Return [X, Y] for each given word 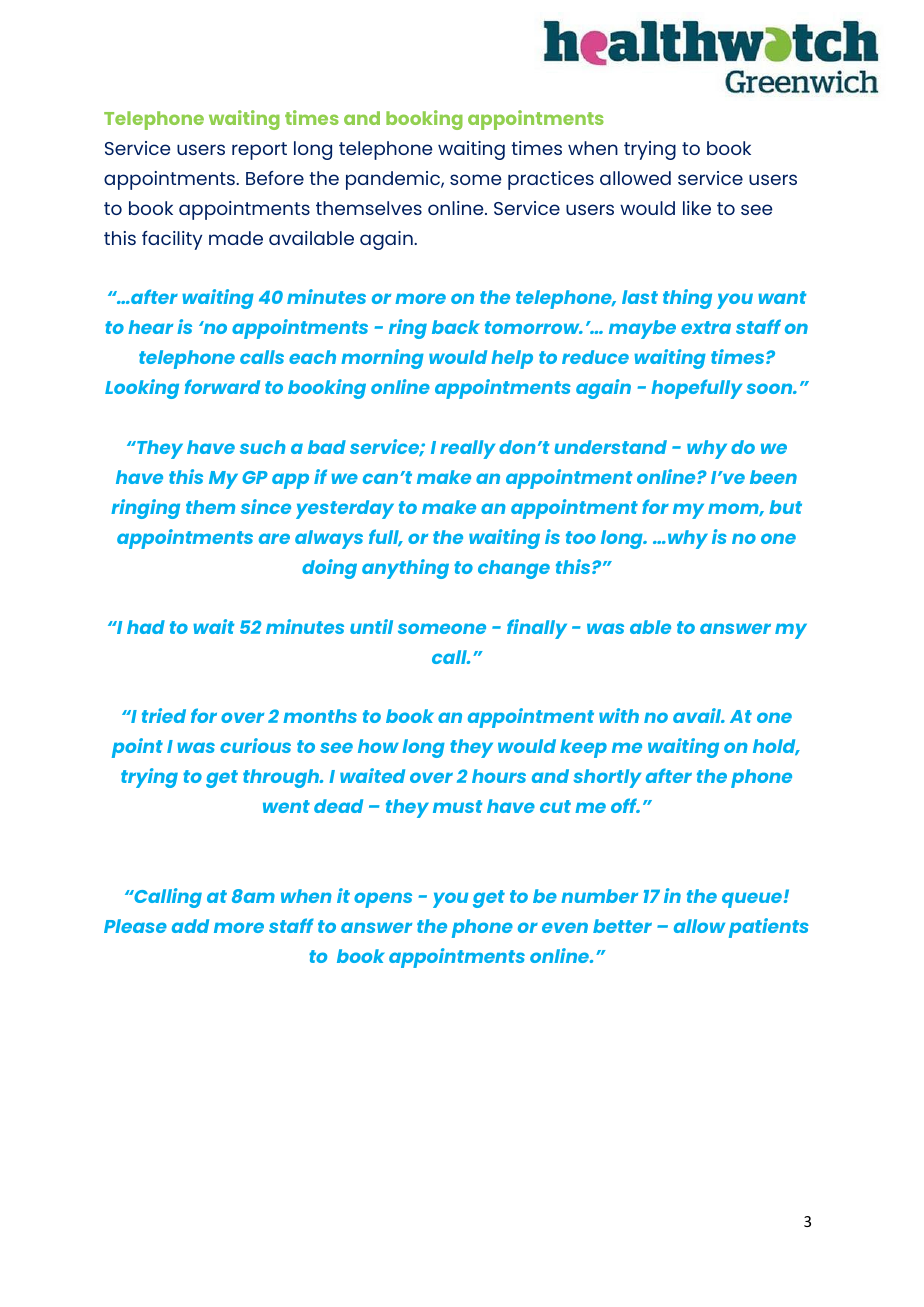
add [190, 926]
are [274, 538]
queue [752, 900]
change [514, 569]
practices [551, 180]
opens [383, 900]
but [785, 507]
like [697, 208]
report [259, 151]
